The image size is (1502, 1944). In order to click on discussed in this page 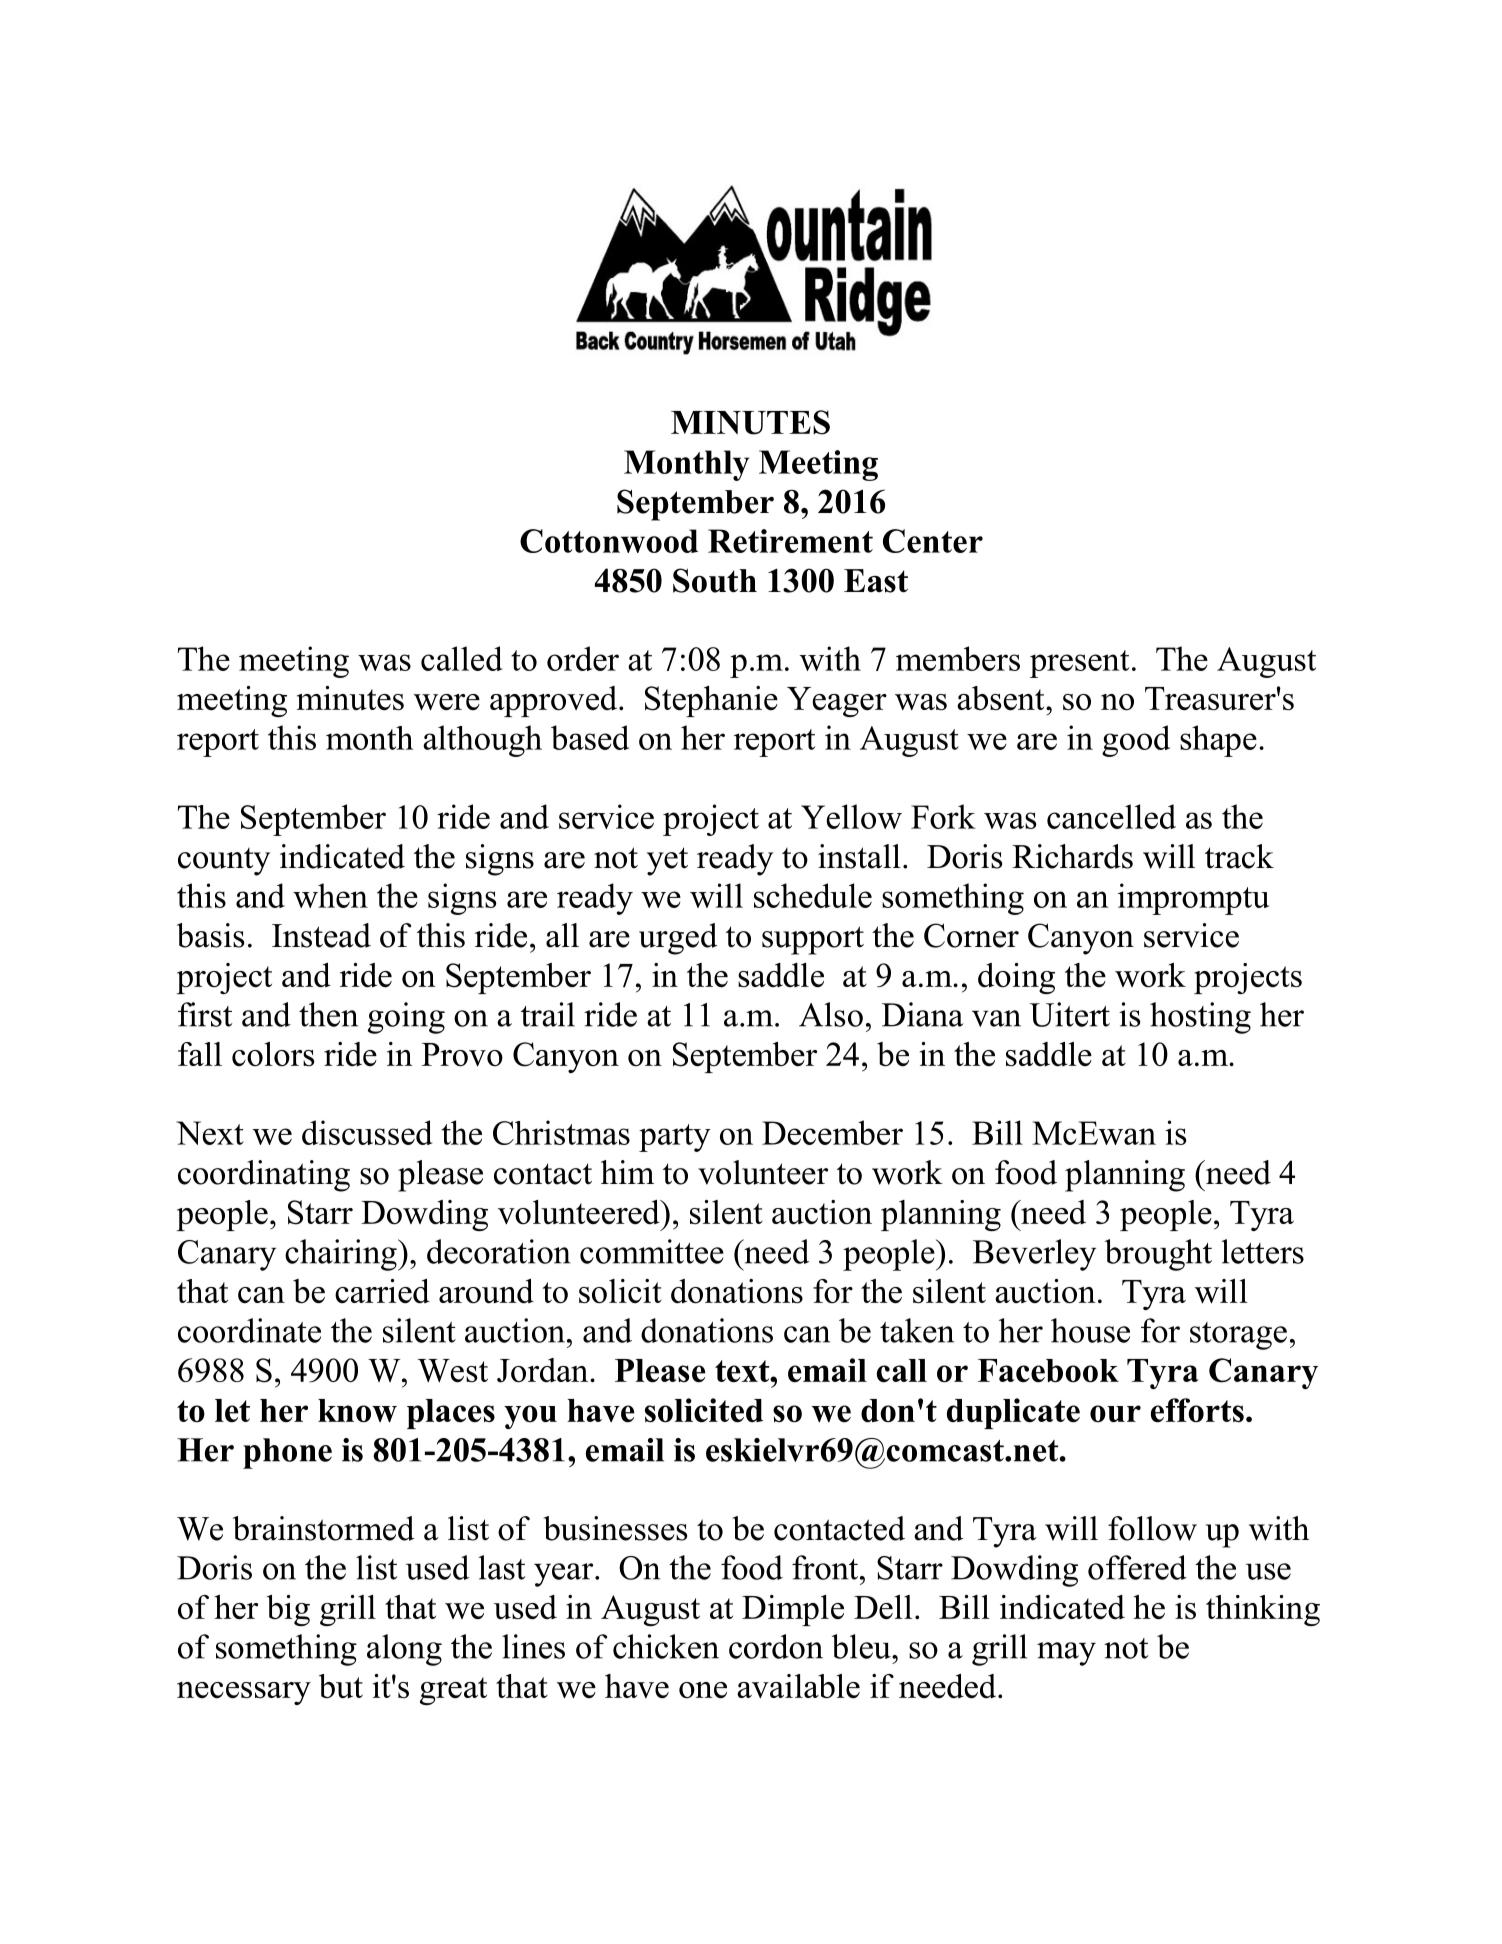, I will do `click(367, 1132)`.
